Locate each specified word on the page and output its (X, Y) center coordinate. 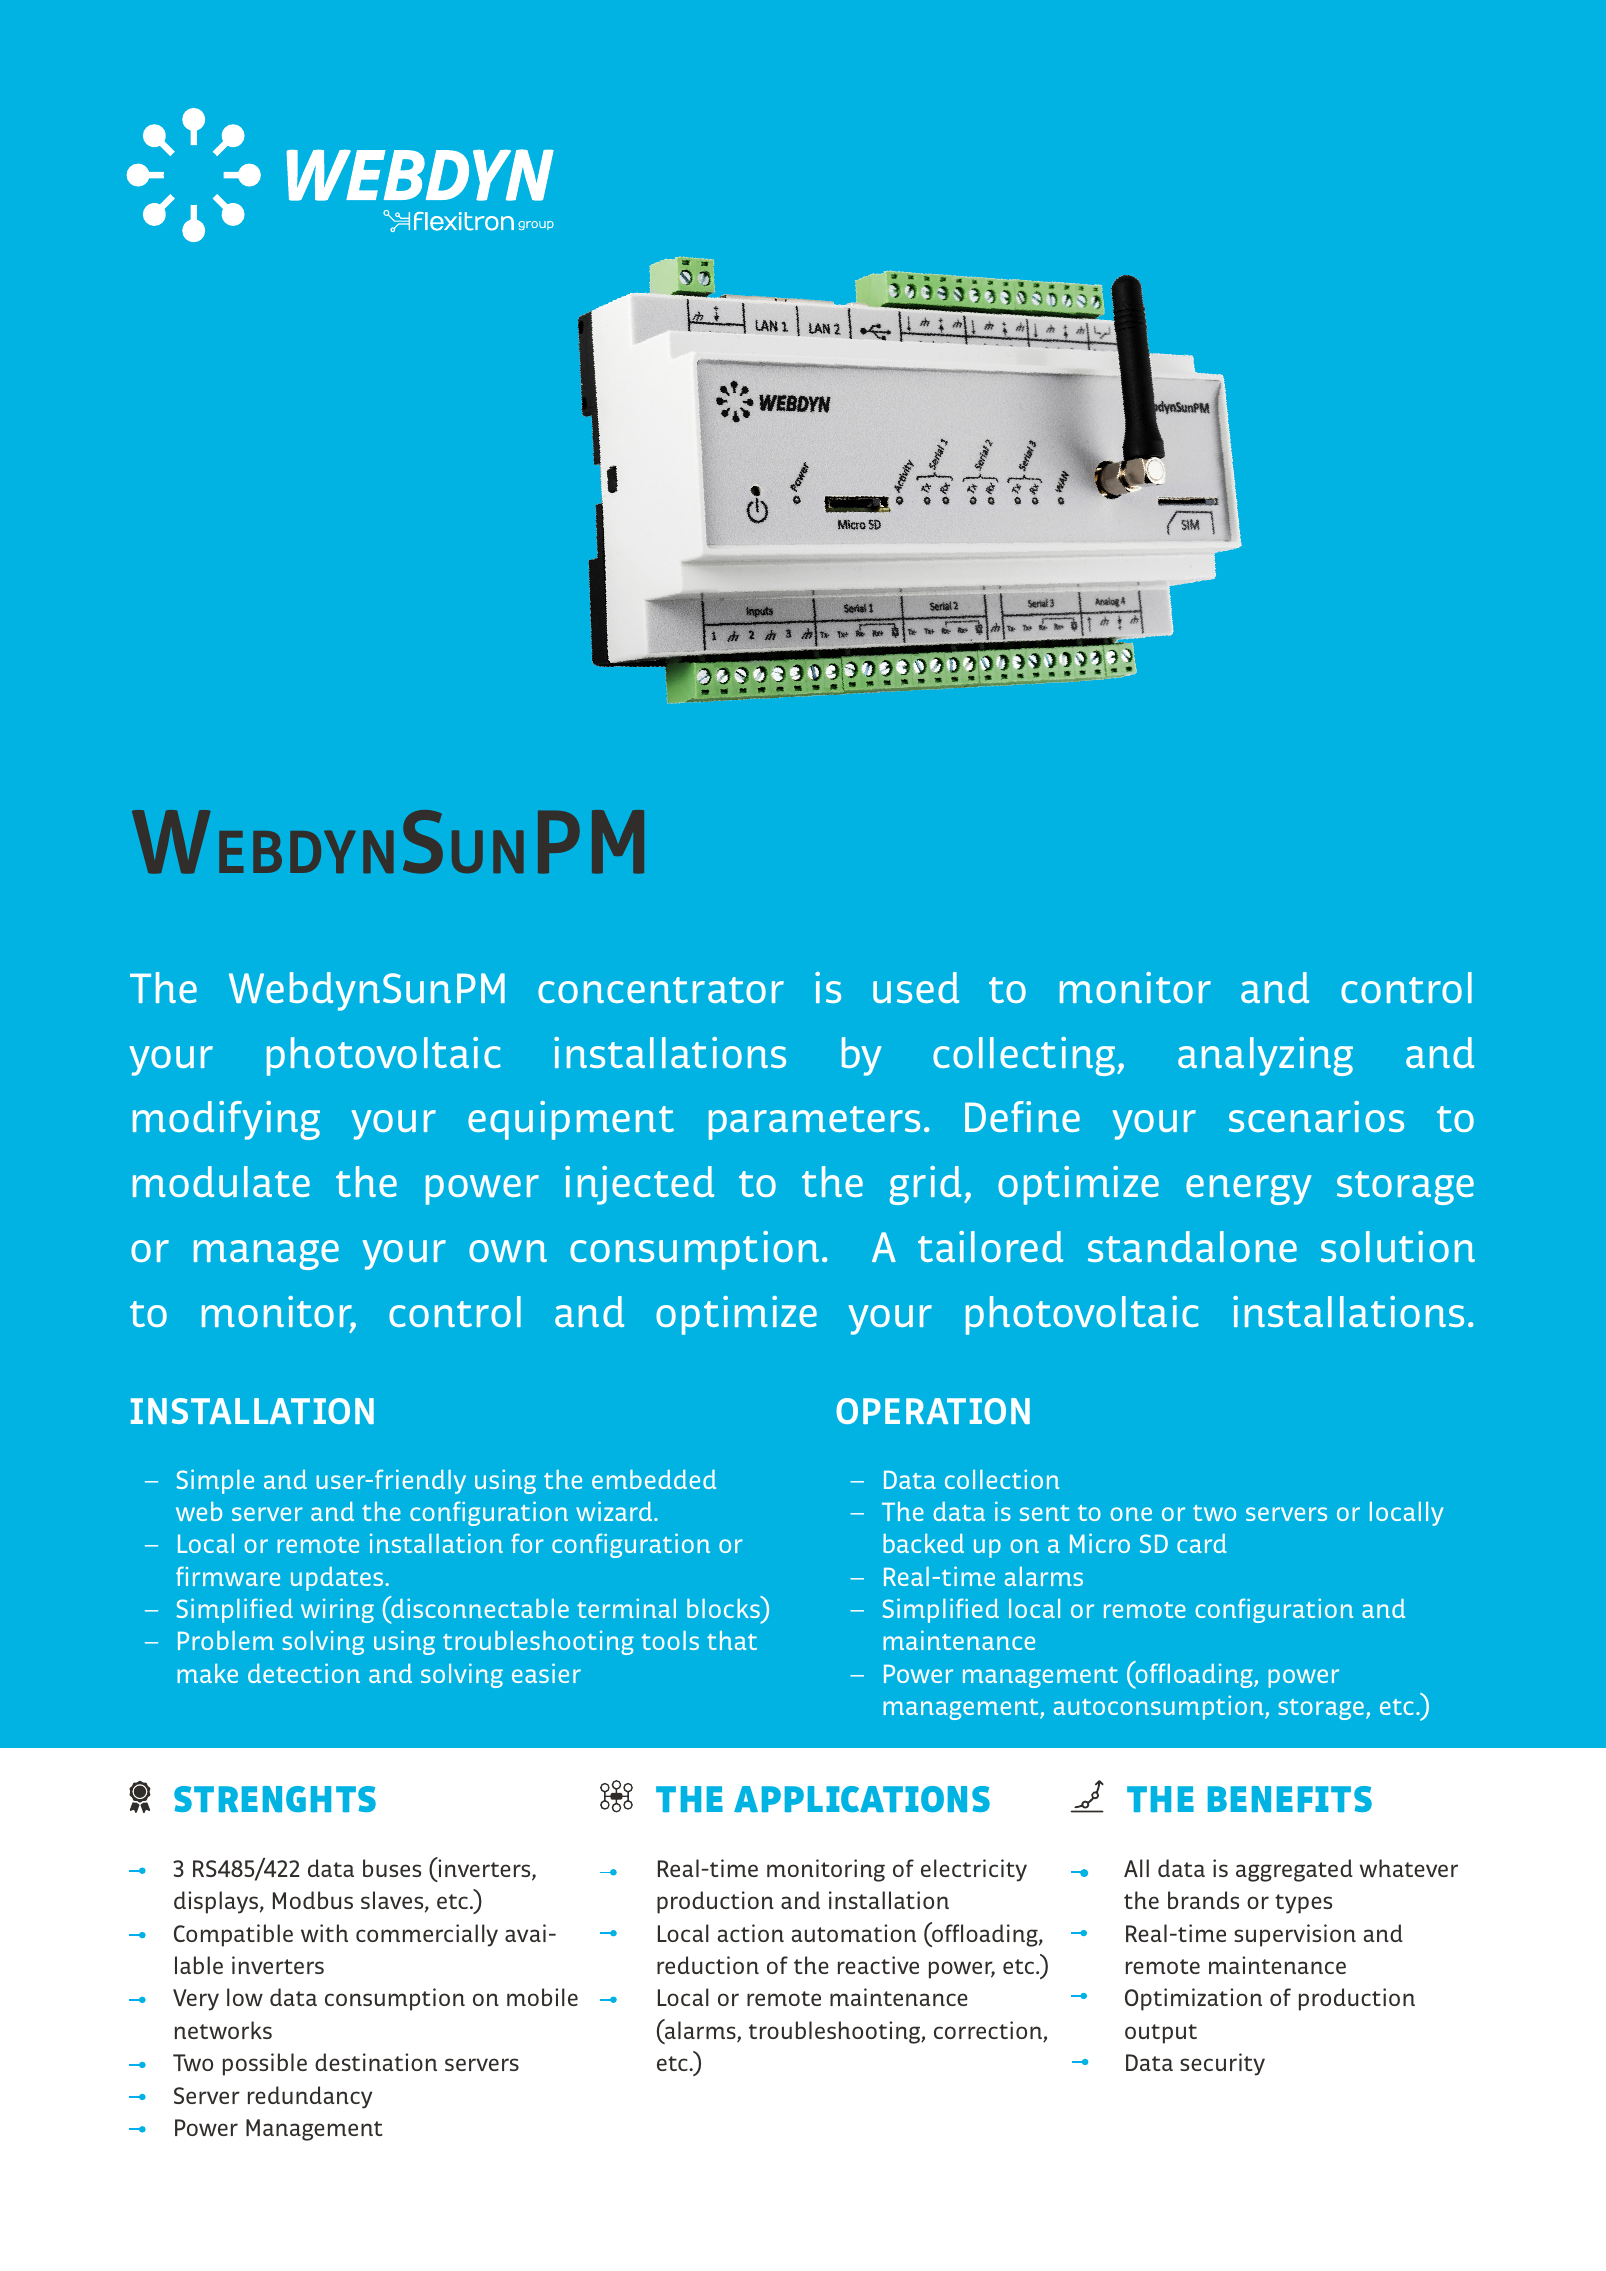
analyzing (1265, 1056)
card (1202, 1543)
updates (338, 1579)
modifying (226, 1120)
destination (376, 2062)
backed (923, 1543)
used (916, 987)
